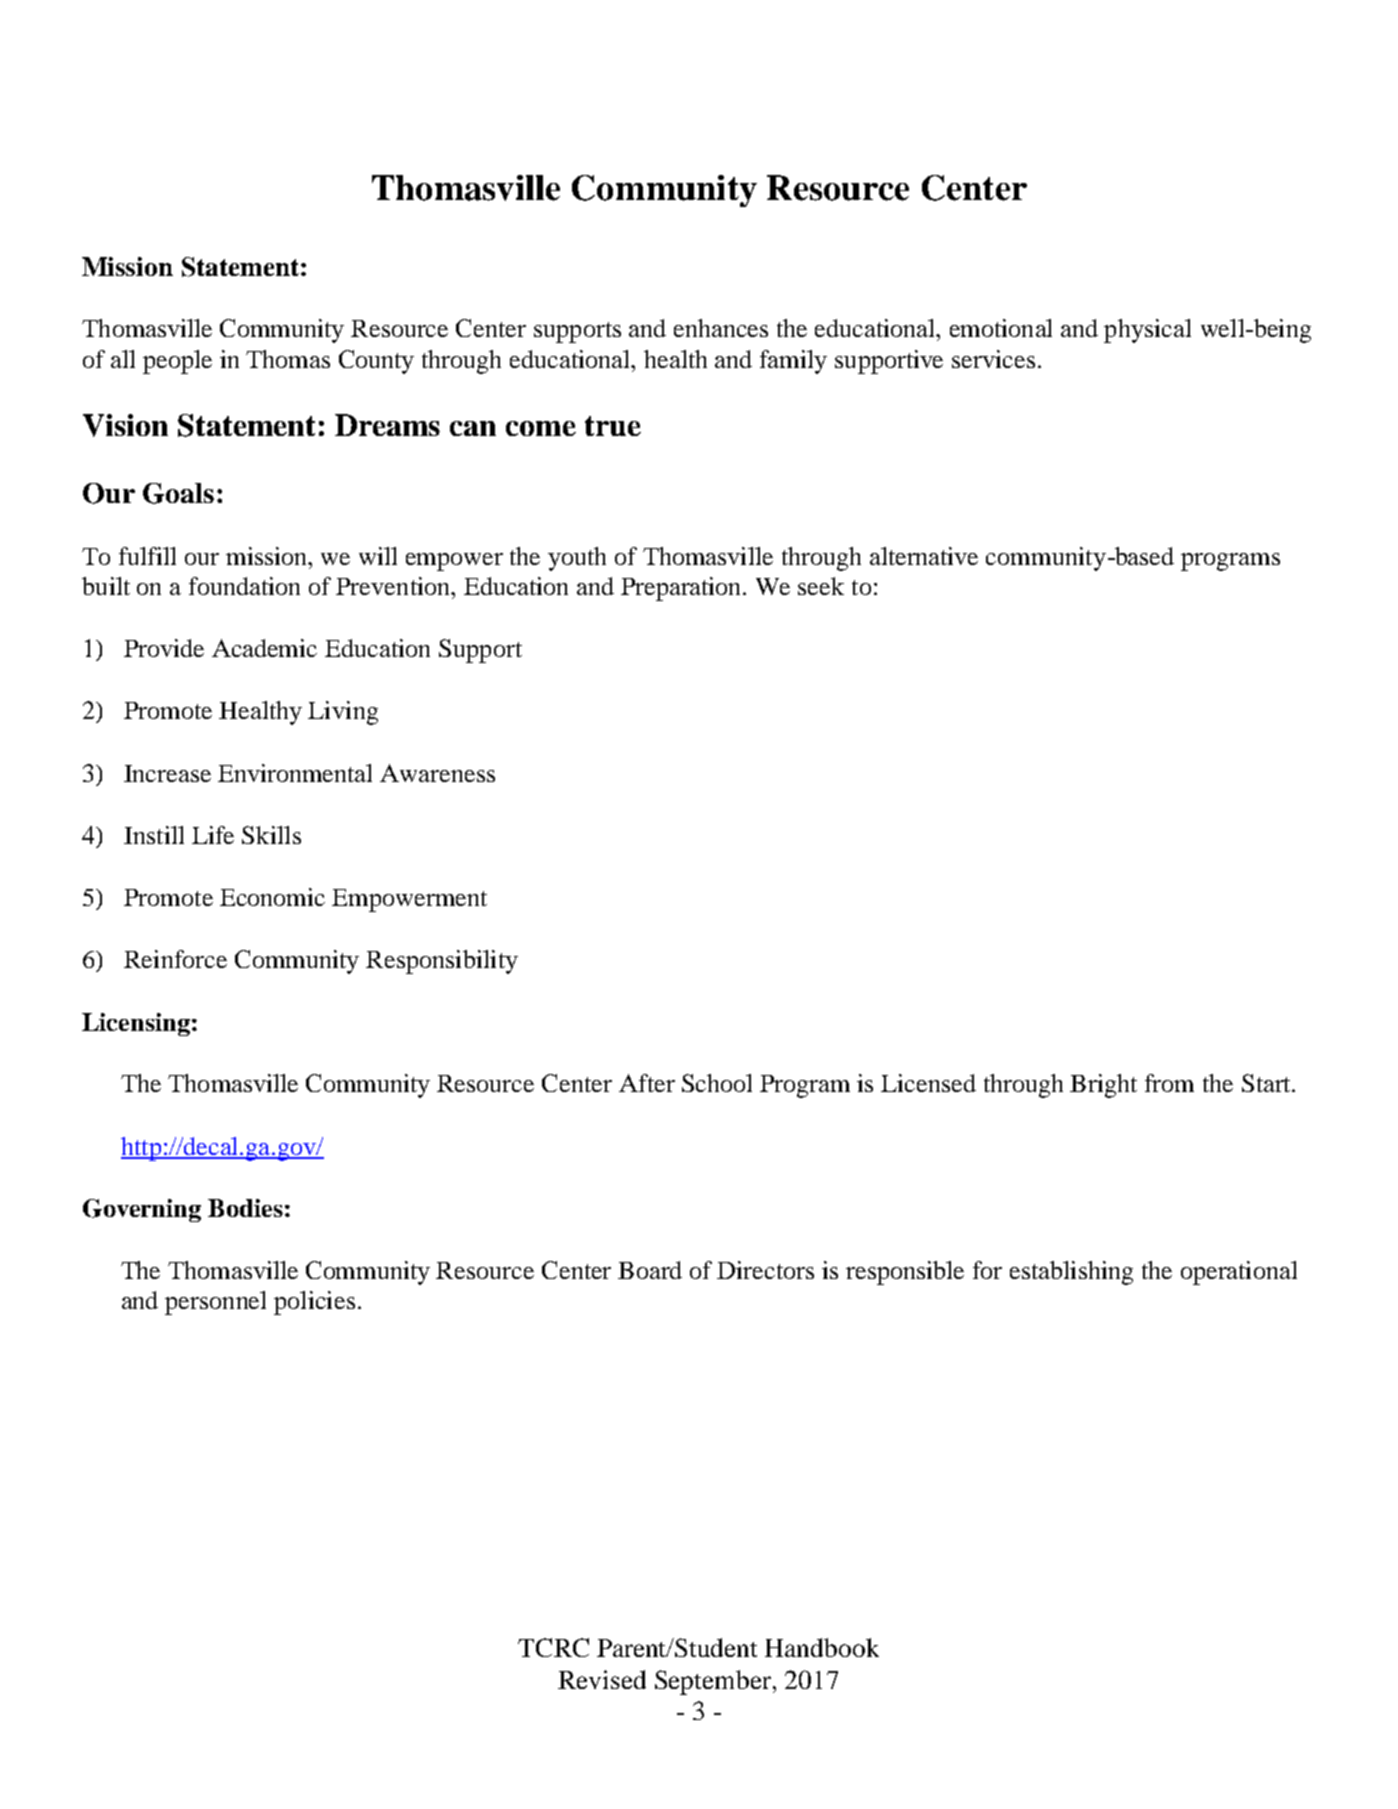 This screenshot has width=1398, height=1809. I want to click on Environmental, so click(295, 773).
